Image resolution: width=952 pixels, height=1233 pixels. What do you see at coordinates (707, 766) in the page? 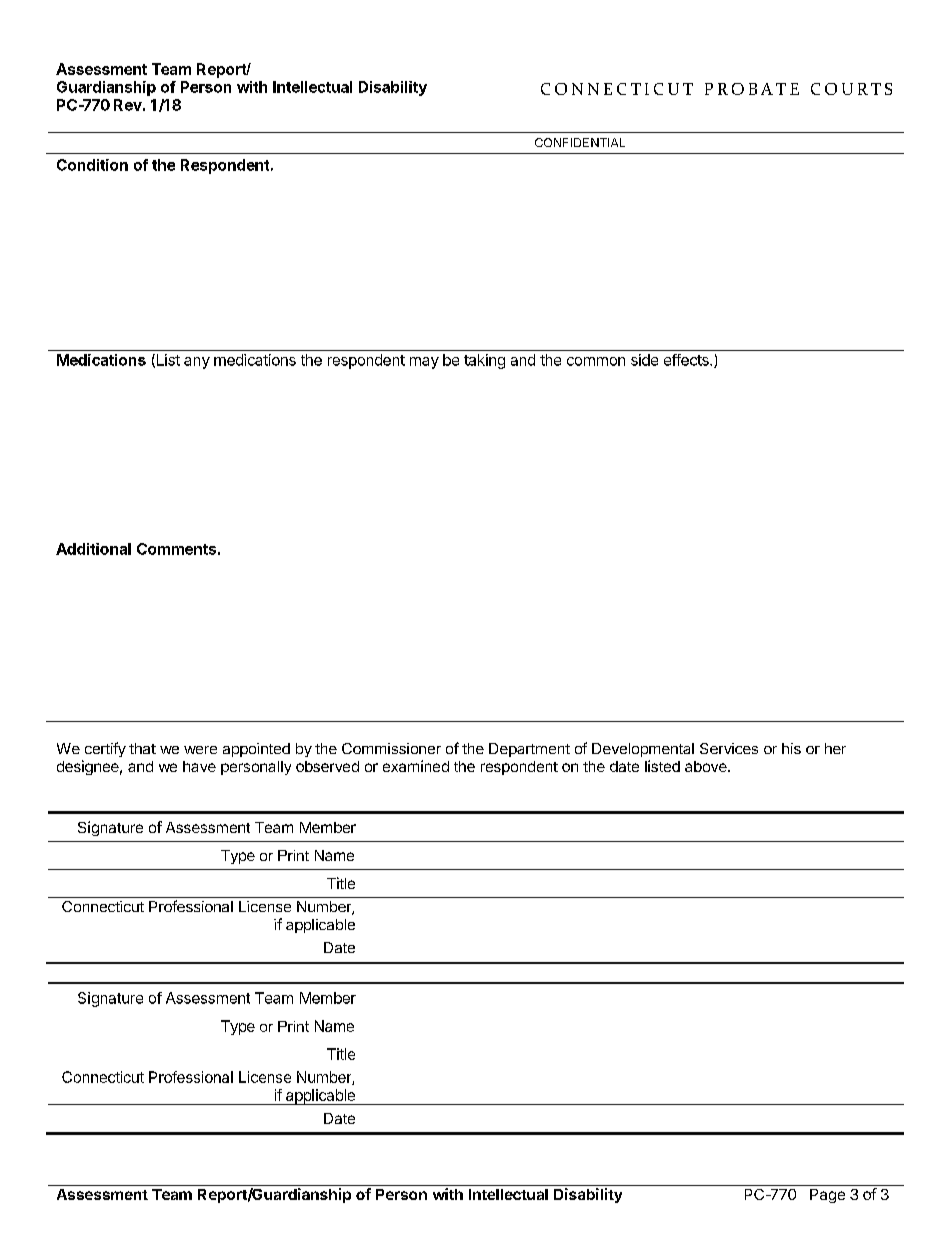
I see `above` at bounding box center [707, 766].
